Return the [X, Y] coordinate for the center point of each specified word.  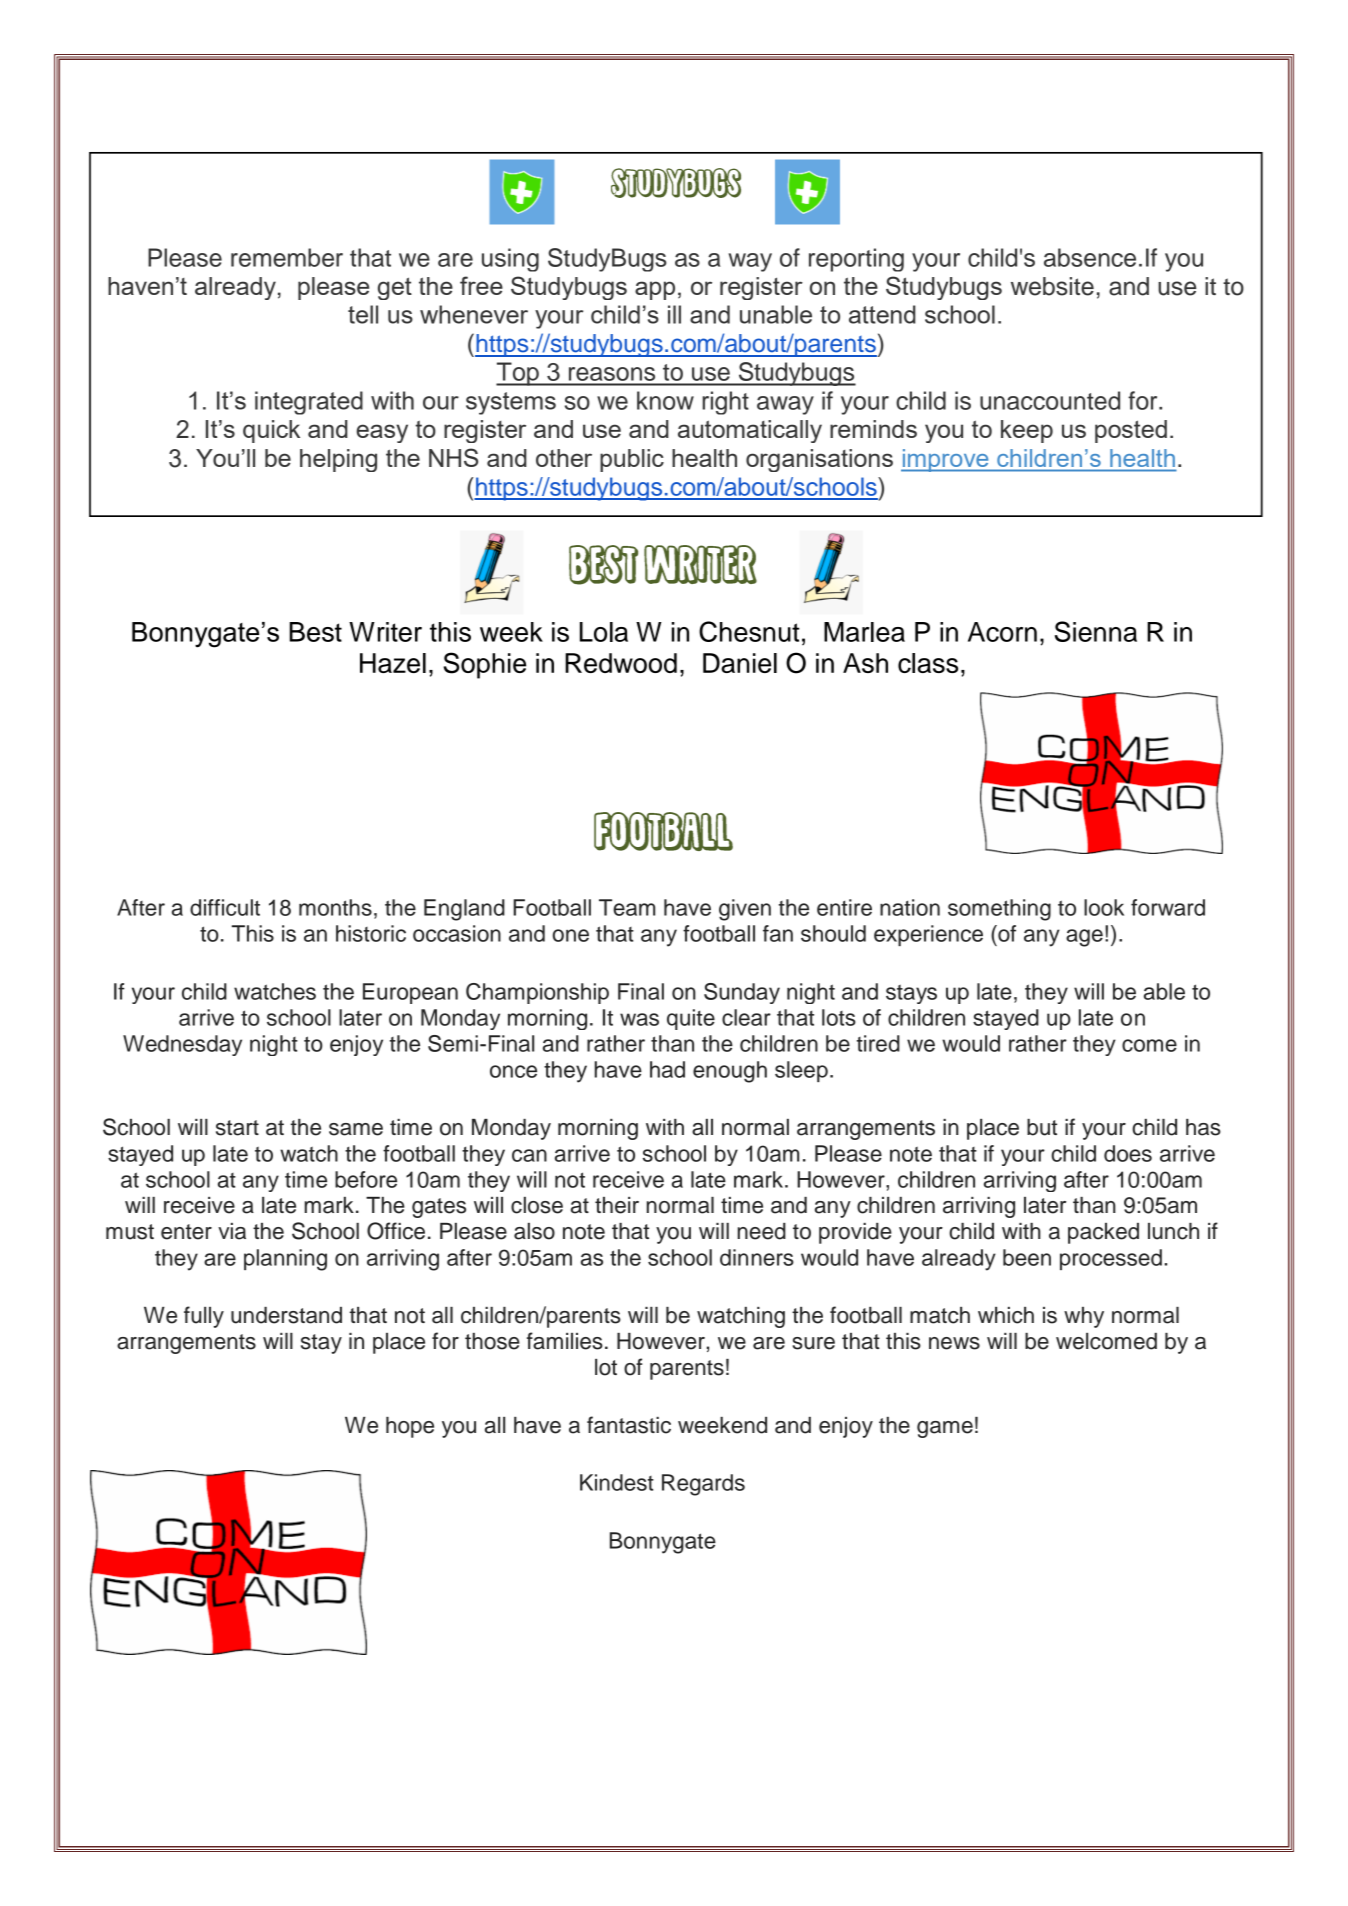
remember [287, 257]
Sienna [1096, 631]
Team [627, 907]
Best [315, 632]
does [1128, 1153]
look [1104, 907]
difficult [225, 907]
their [617, 1205]
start [237, 1128]
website [1052, 286]
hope [410, 1427]
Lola [604, 632]
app [655, 290]
